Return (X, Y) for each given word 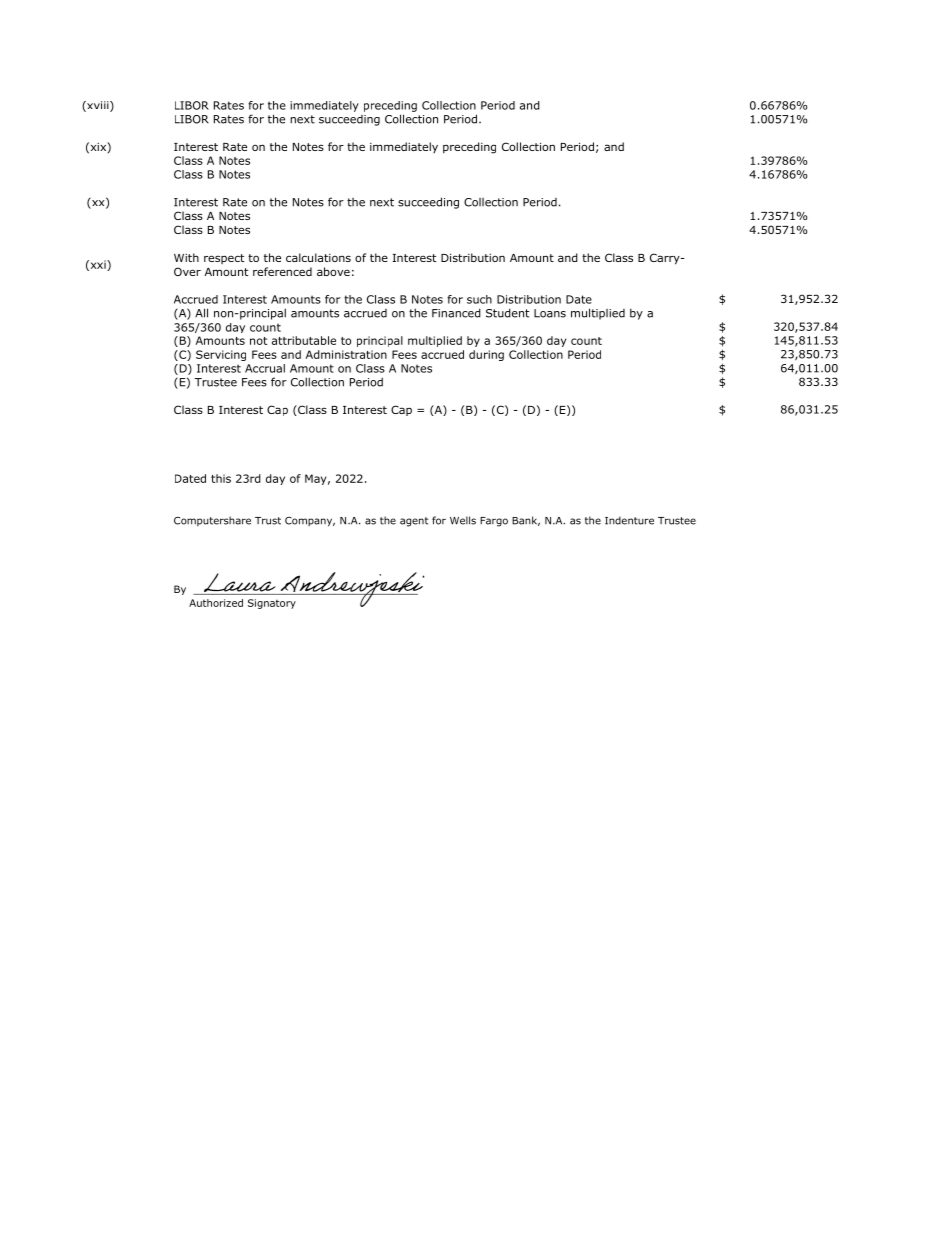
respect (224, 259)
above (333, 271)
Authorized (216, 603)
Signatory (272, 604)
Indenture (629, 520)
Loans (550, 313)
